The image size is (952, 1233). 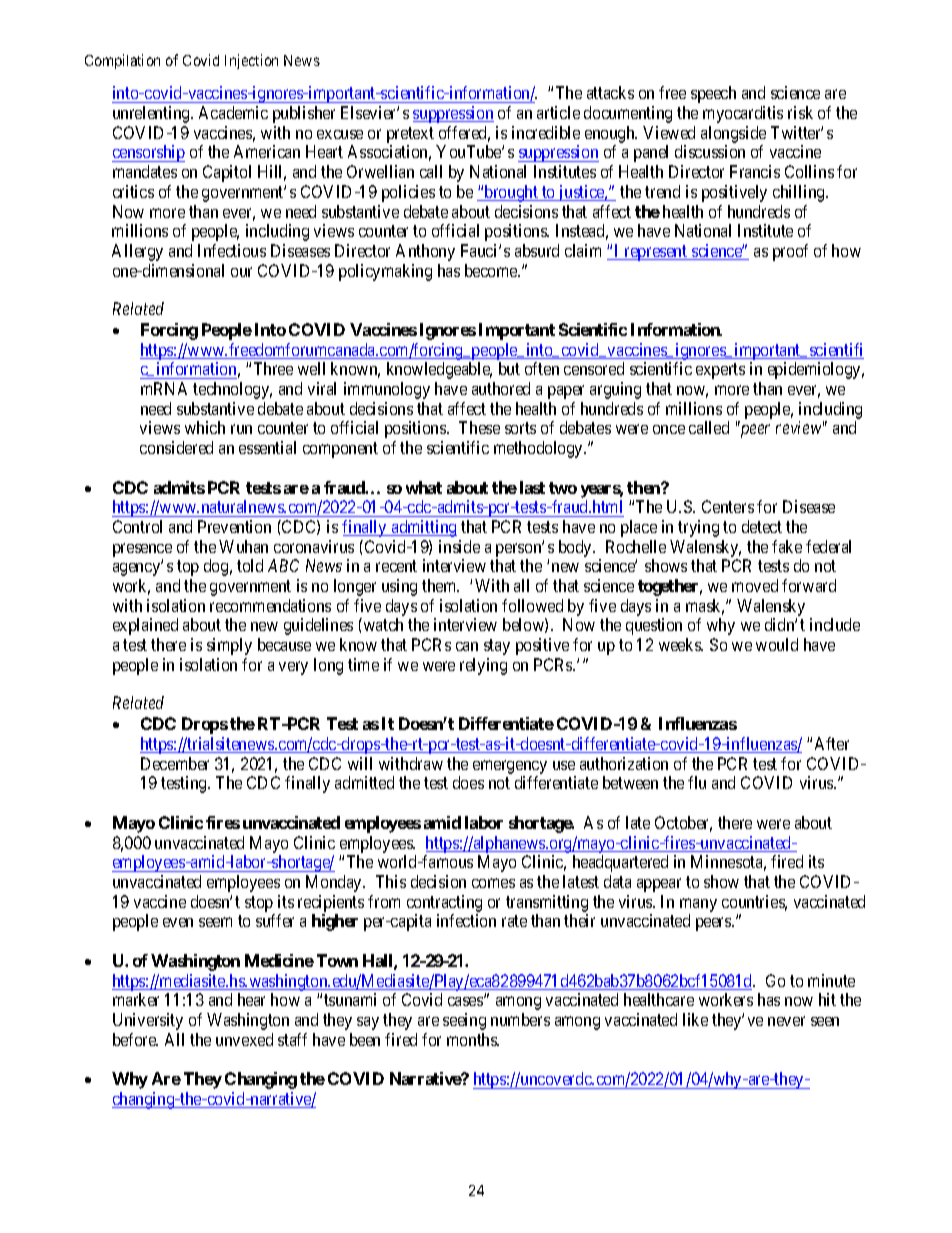 I want to click on incredible, so click(x=546, y=132).
